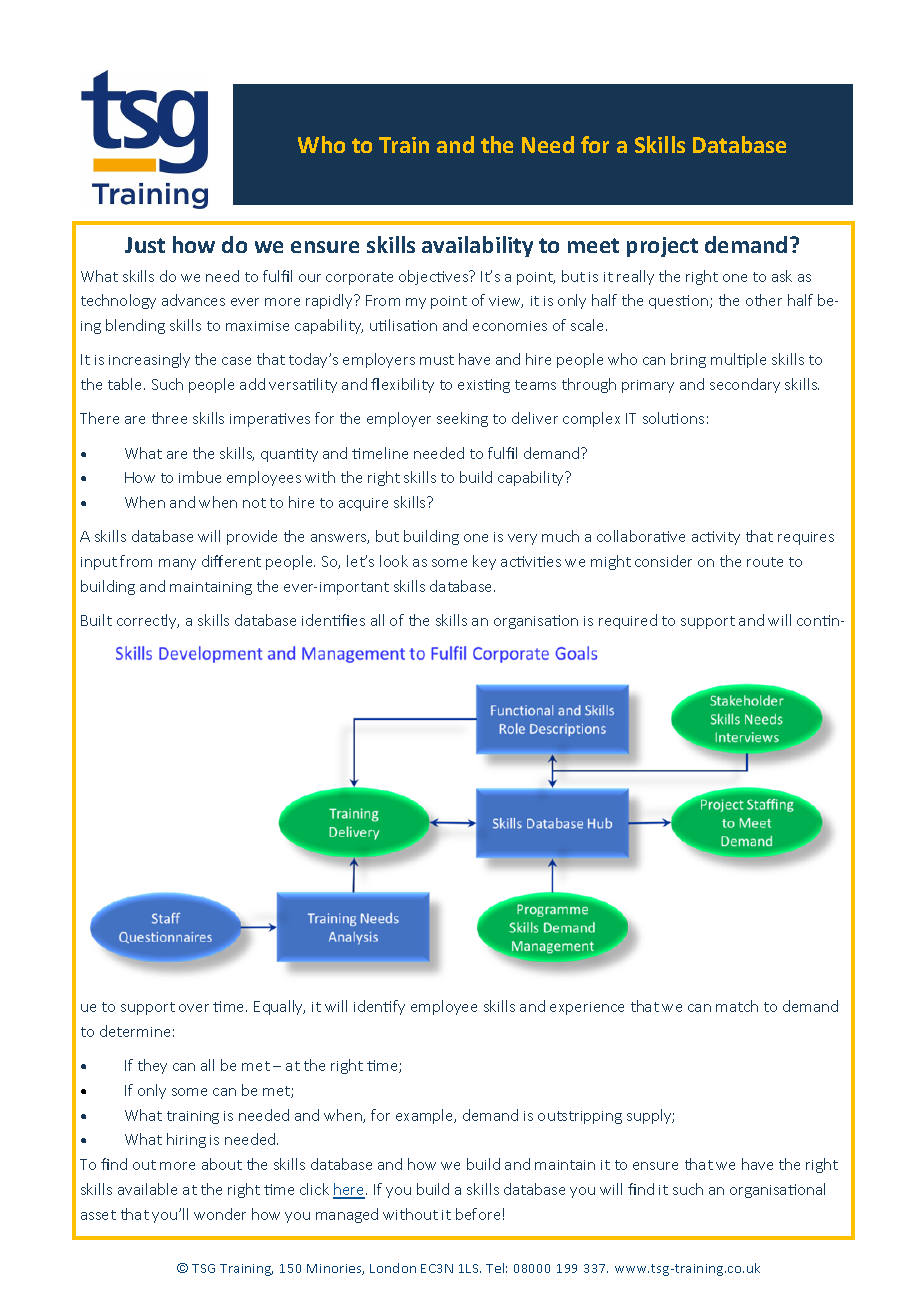 The width and height of the image is (924, 1308). Describe the element at coordinates (220, 1214) in the image. I see `wonder` at that location.
